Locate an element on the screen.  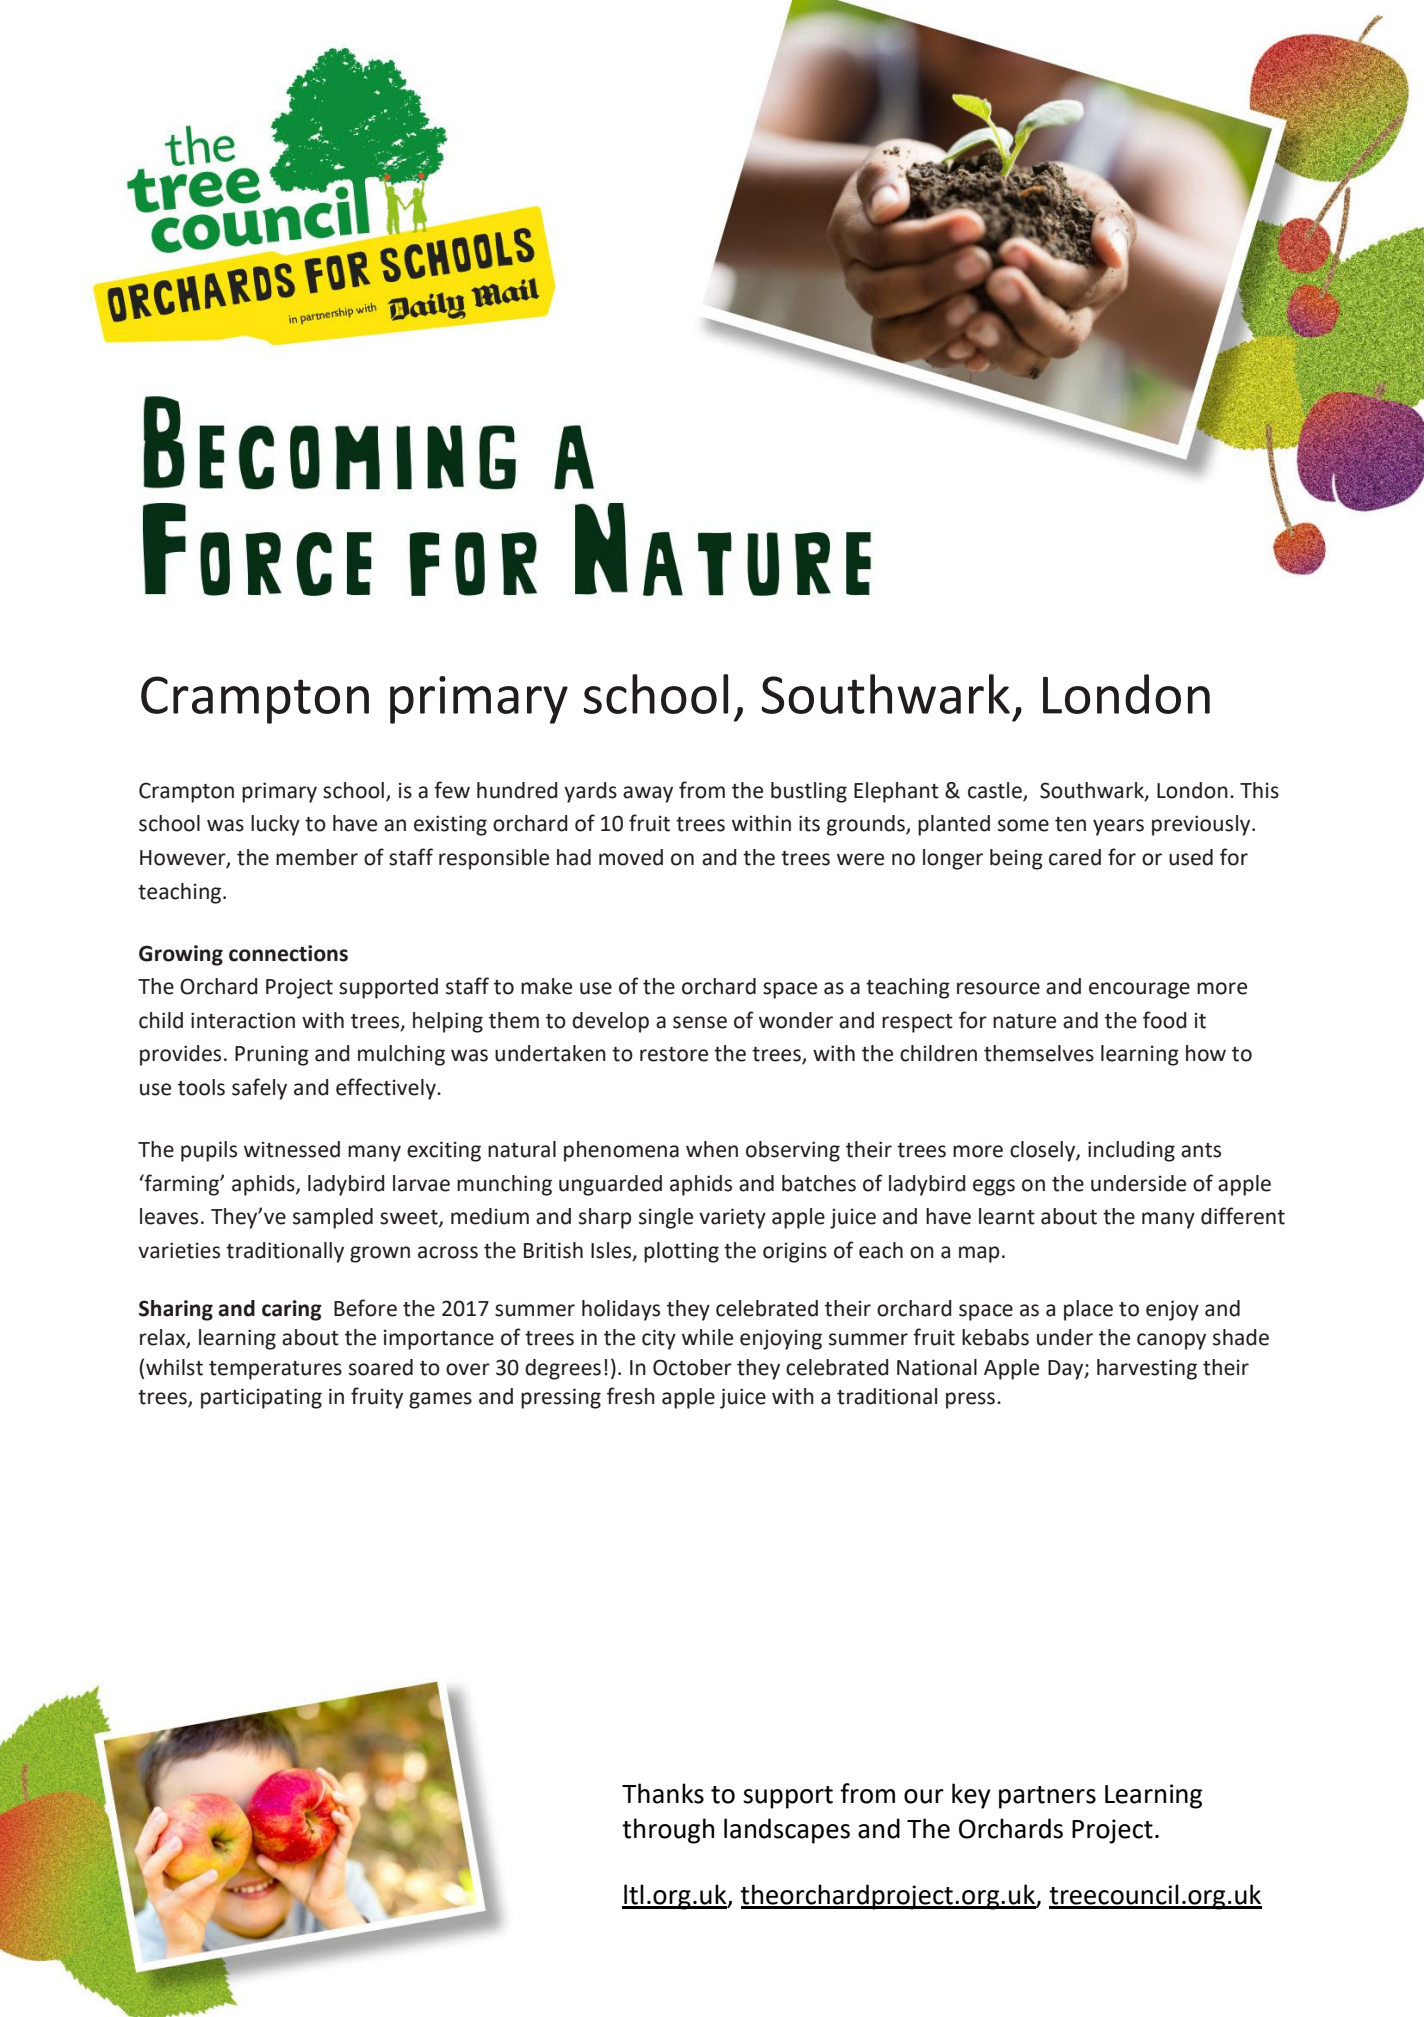
away is located at coordinates (648, 794).
